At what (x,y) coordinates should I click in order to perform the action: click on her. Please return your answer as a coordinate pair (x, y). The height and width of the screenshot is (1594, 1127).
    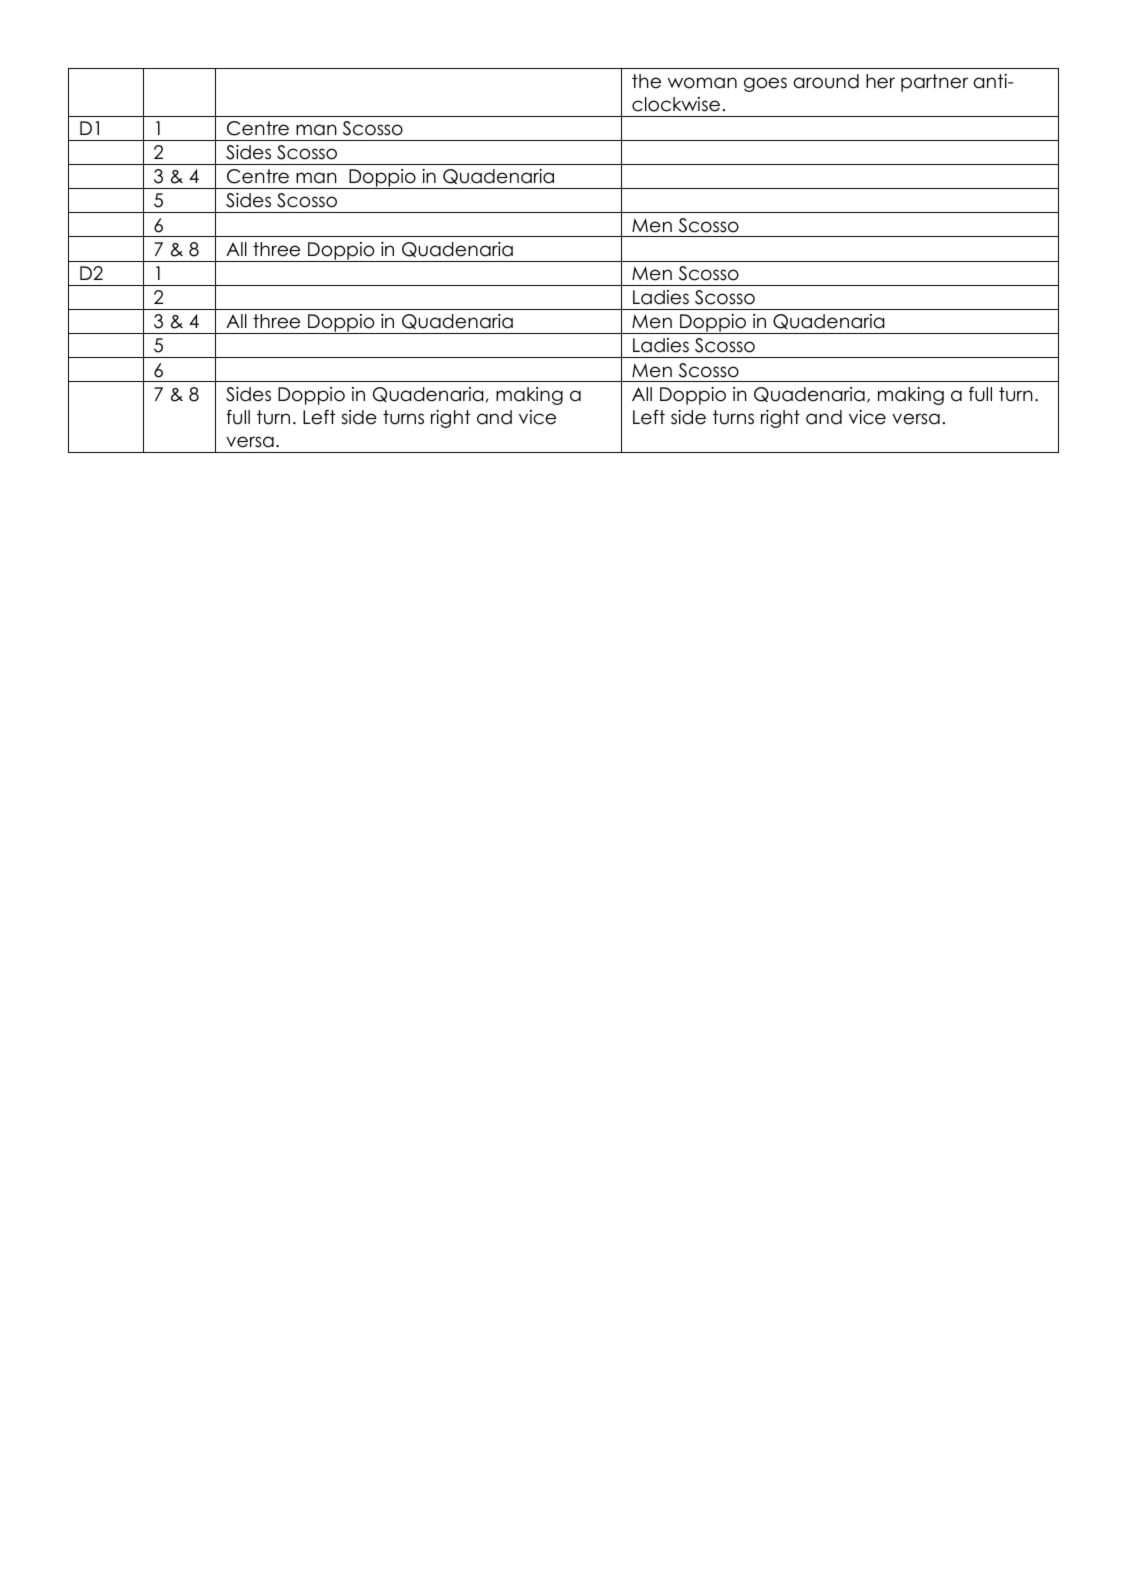
    Looking at the image, I should click on (880, 81).
